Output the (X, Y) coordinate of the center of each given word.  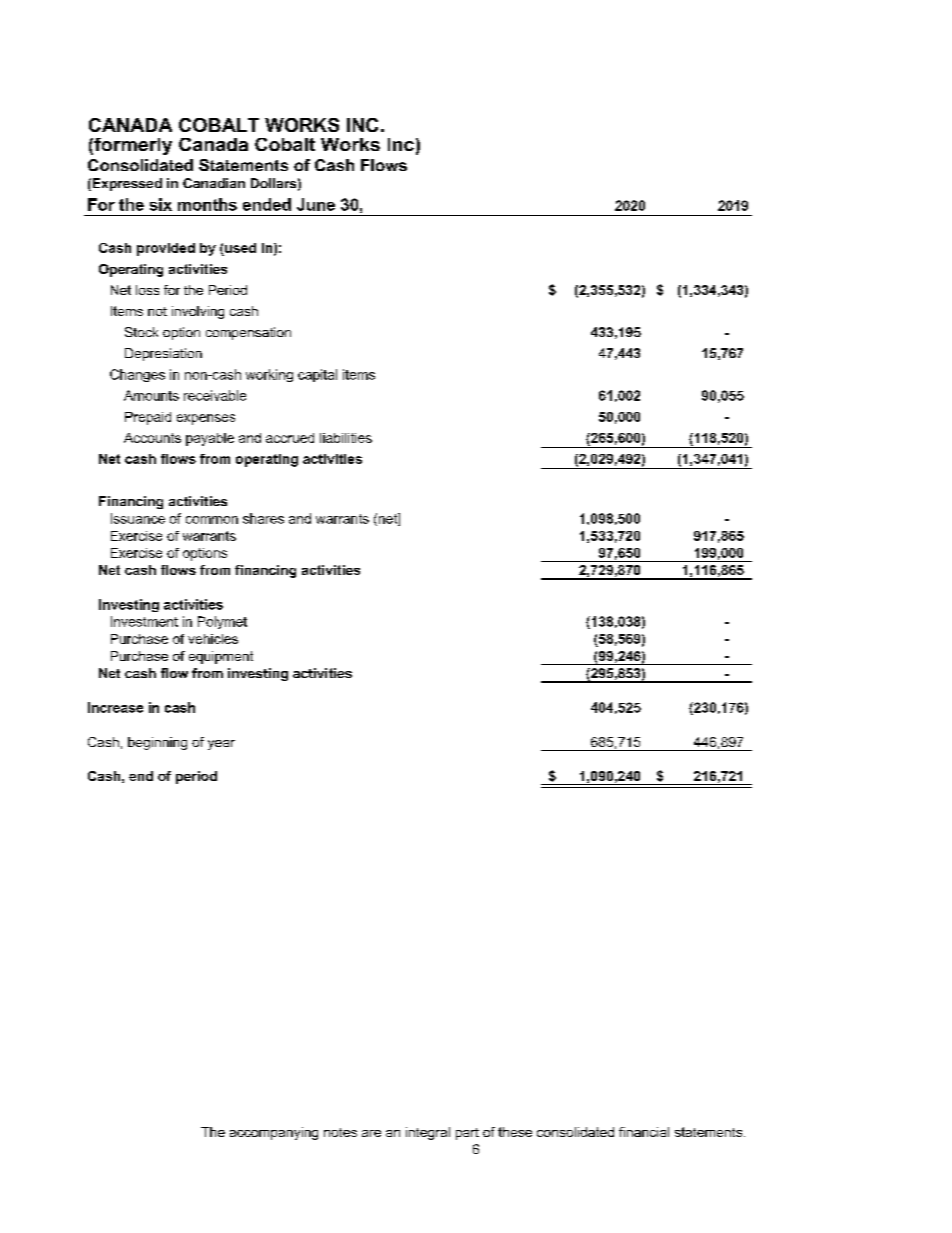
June (316, 204)
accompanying (274, 1133)
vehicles (213, 639)
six (161, 204)
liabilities (346, 438)
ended (267, 204)
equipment (221, 657)
